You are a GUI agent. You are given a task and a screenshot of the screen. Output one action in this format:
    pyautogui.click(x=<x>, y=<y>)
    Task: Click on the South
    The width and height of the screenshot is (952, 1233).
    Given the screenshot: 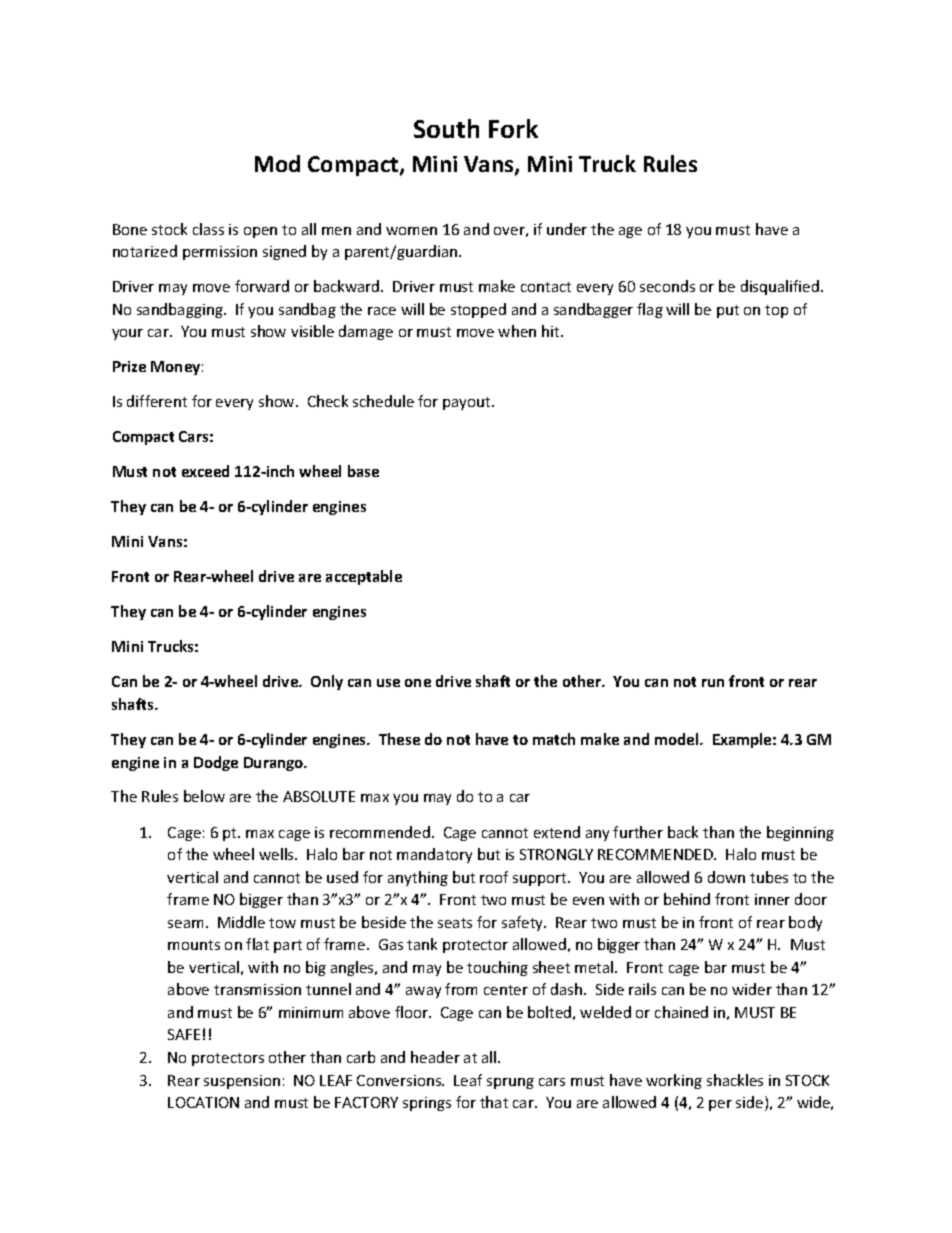 What is the action you would take?
    pyautogui.click(x=446, y=128)
